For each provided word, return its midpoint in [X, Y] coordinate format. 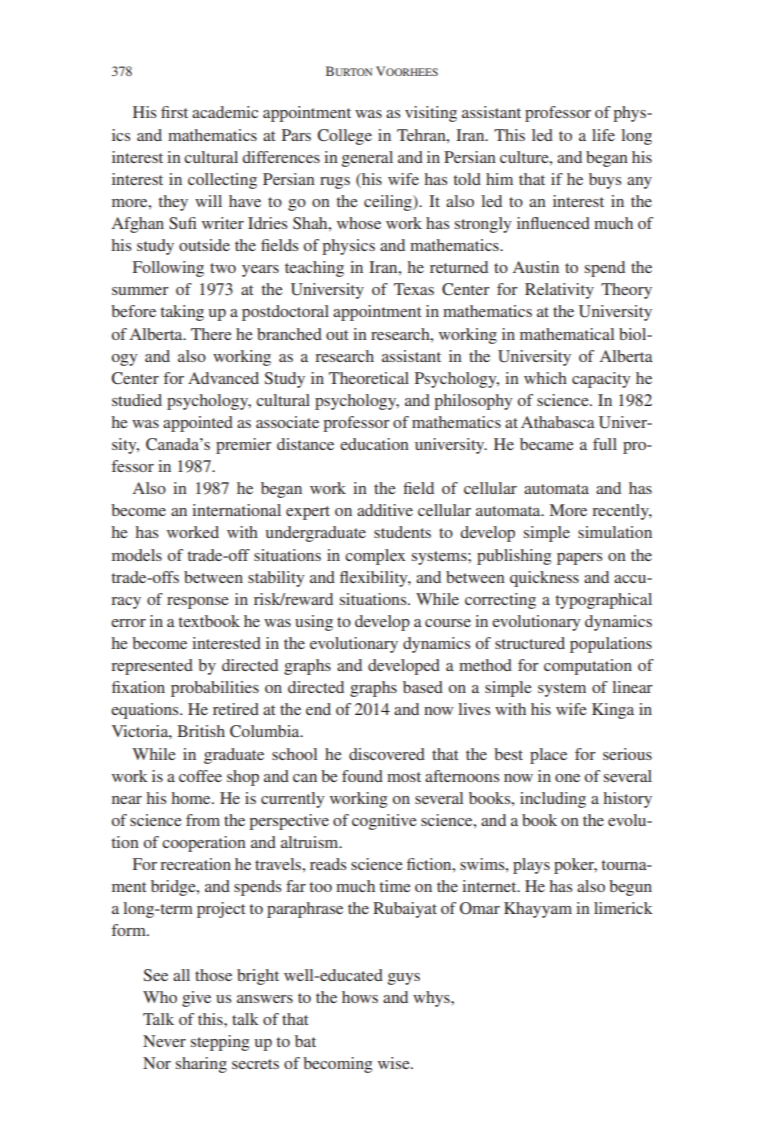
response [198, 603]
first [174, 112]
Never [164, 1041]
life [603, 135]
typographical [604, 601]
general [367, 159]
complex [375, 557]
